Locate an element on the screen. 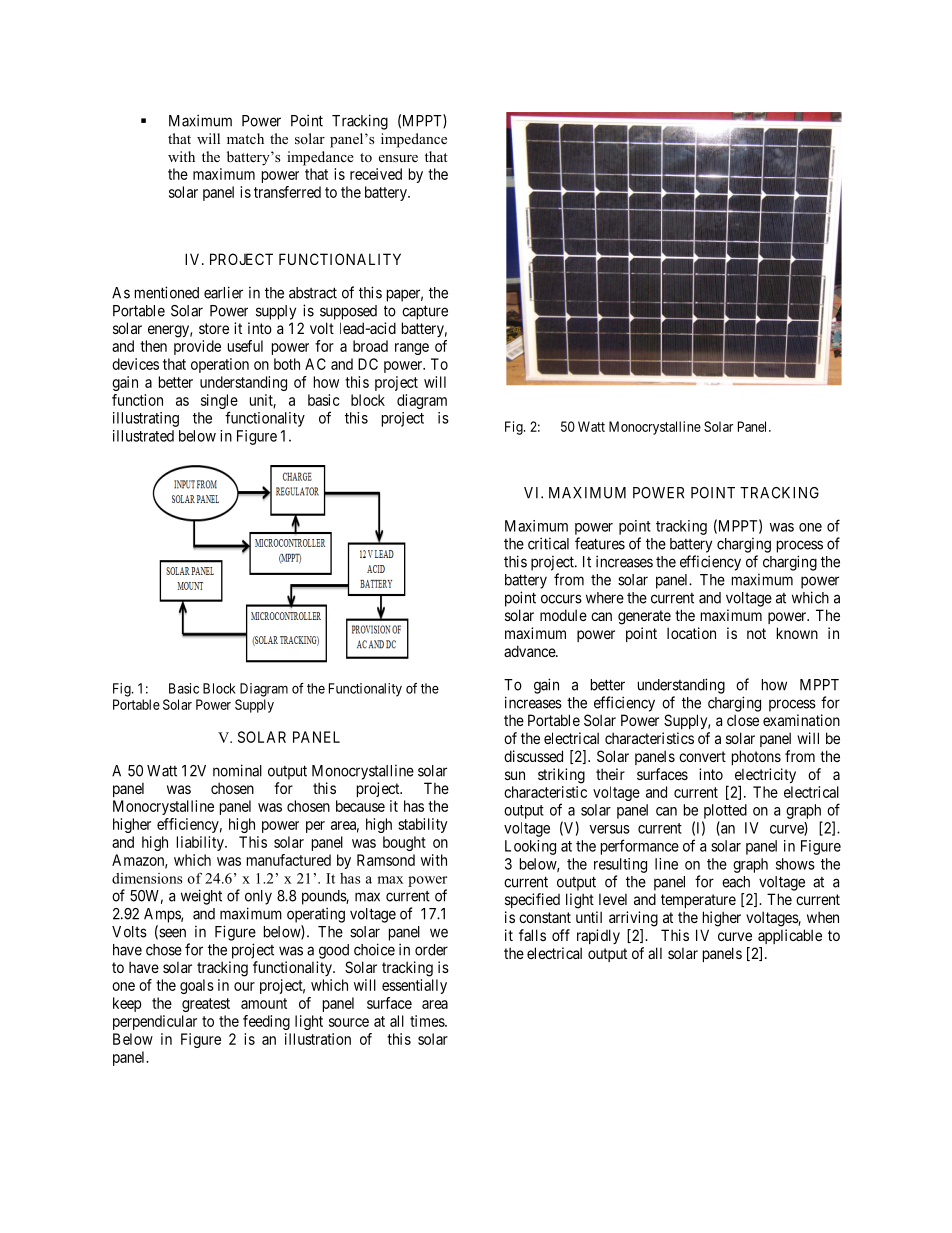 Image resolution: width=952 pixels, height=1233 pixels. match is located at coordinates (245, 138).
